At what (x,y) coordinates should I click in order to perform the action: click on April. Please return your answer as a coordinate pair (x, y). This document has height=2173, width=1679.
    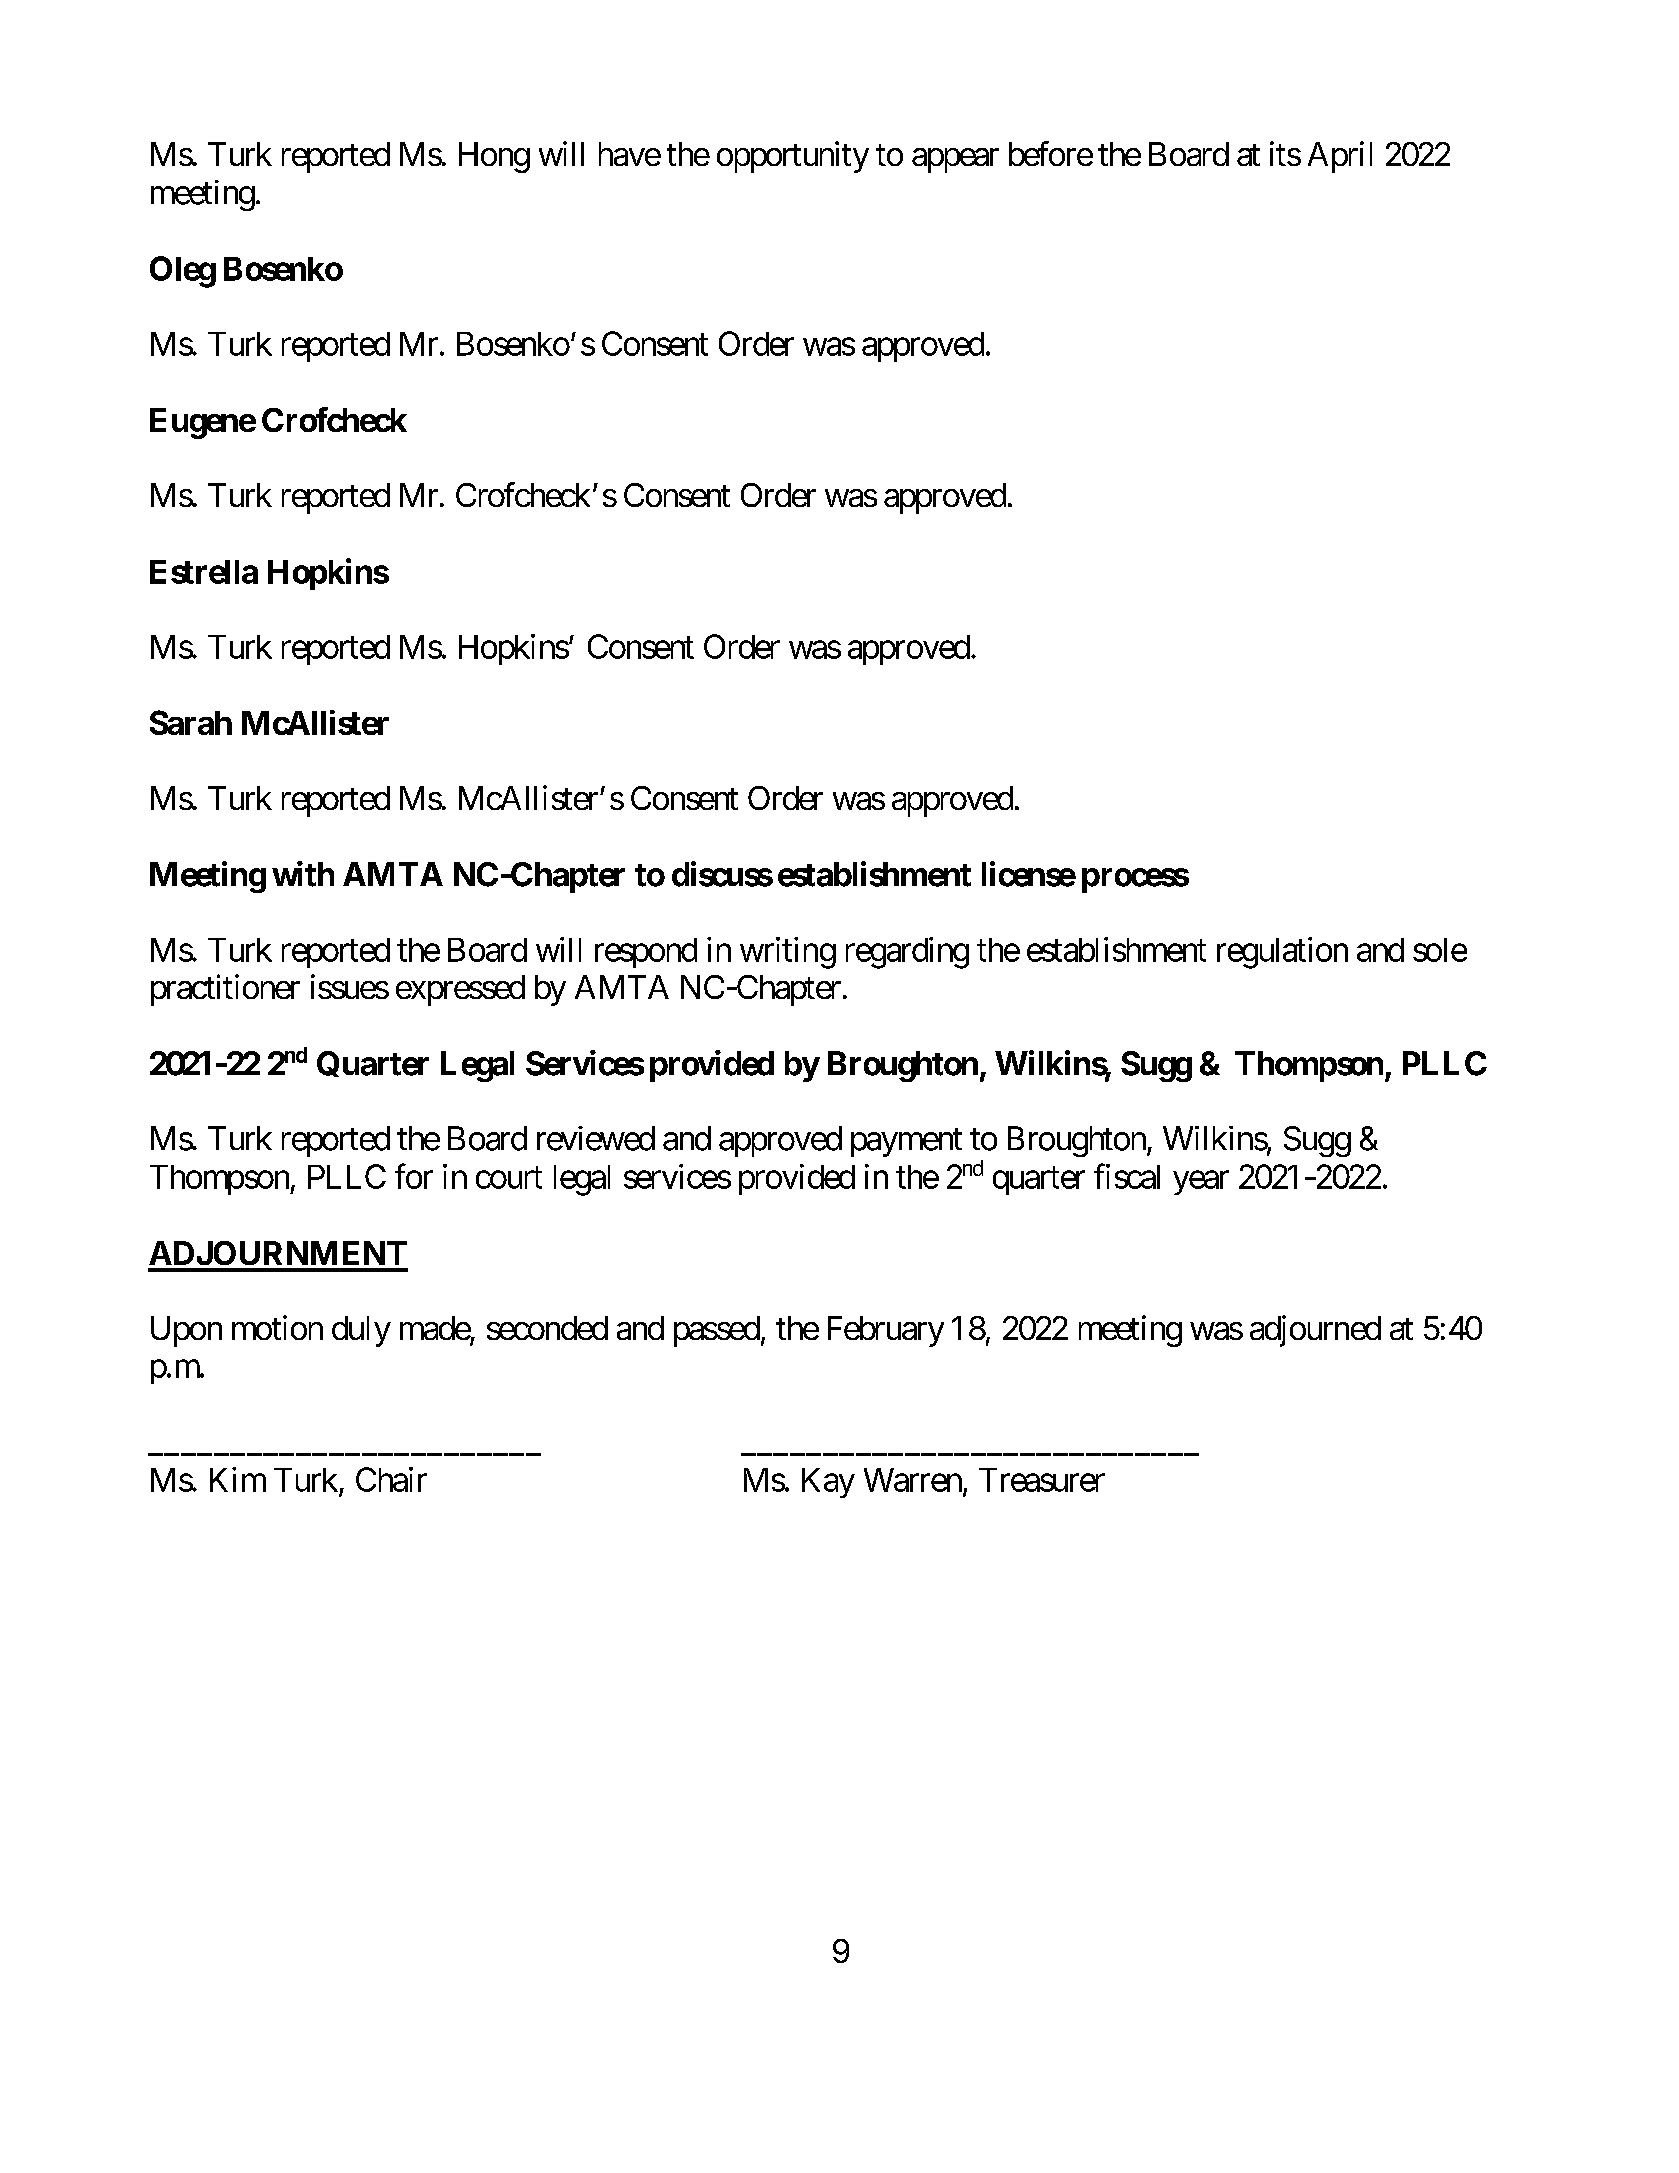
    Looking at the image, I should click on (1340, 157).
